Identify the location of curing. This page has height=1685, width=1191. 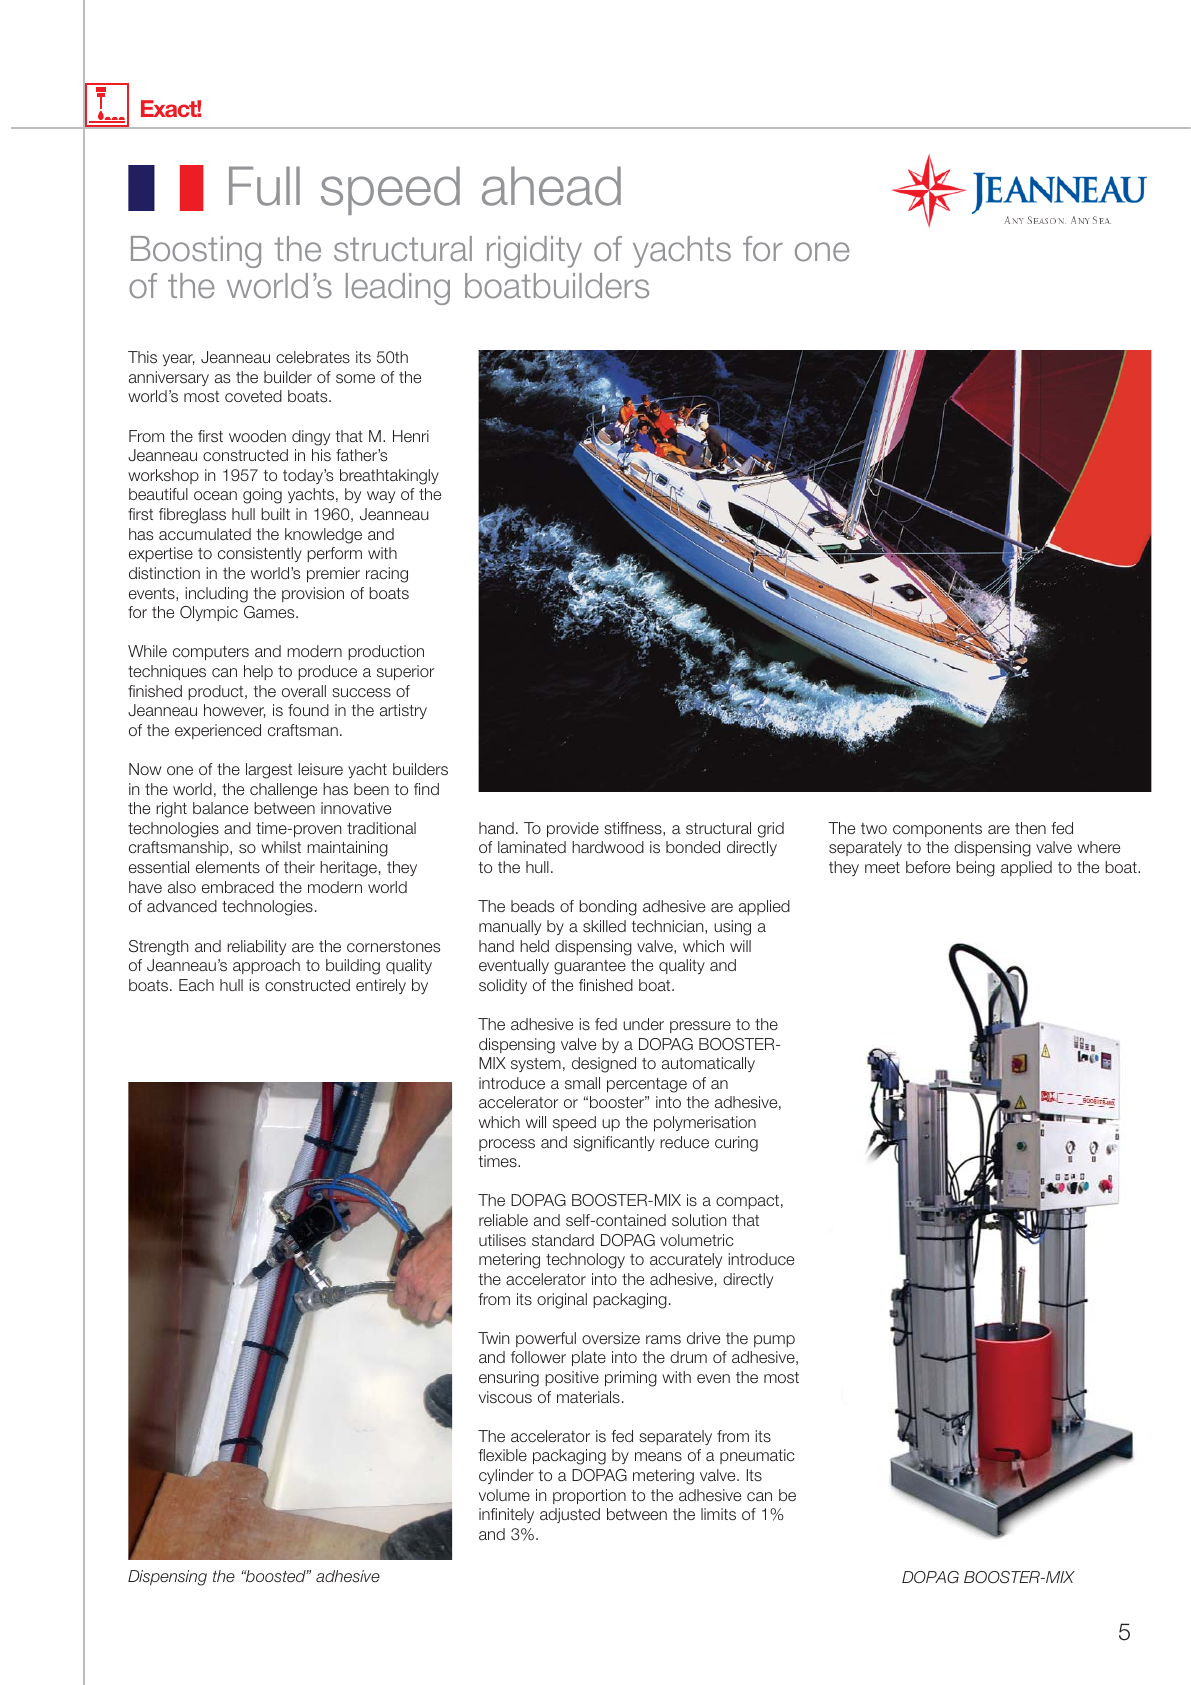
(736, 1144).
